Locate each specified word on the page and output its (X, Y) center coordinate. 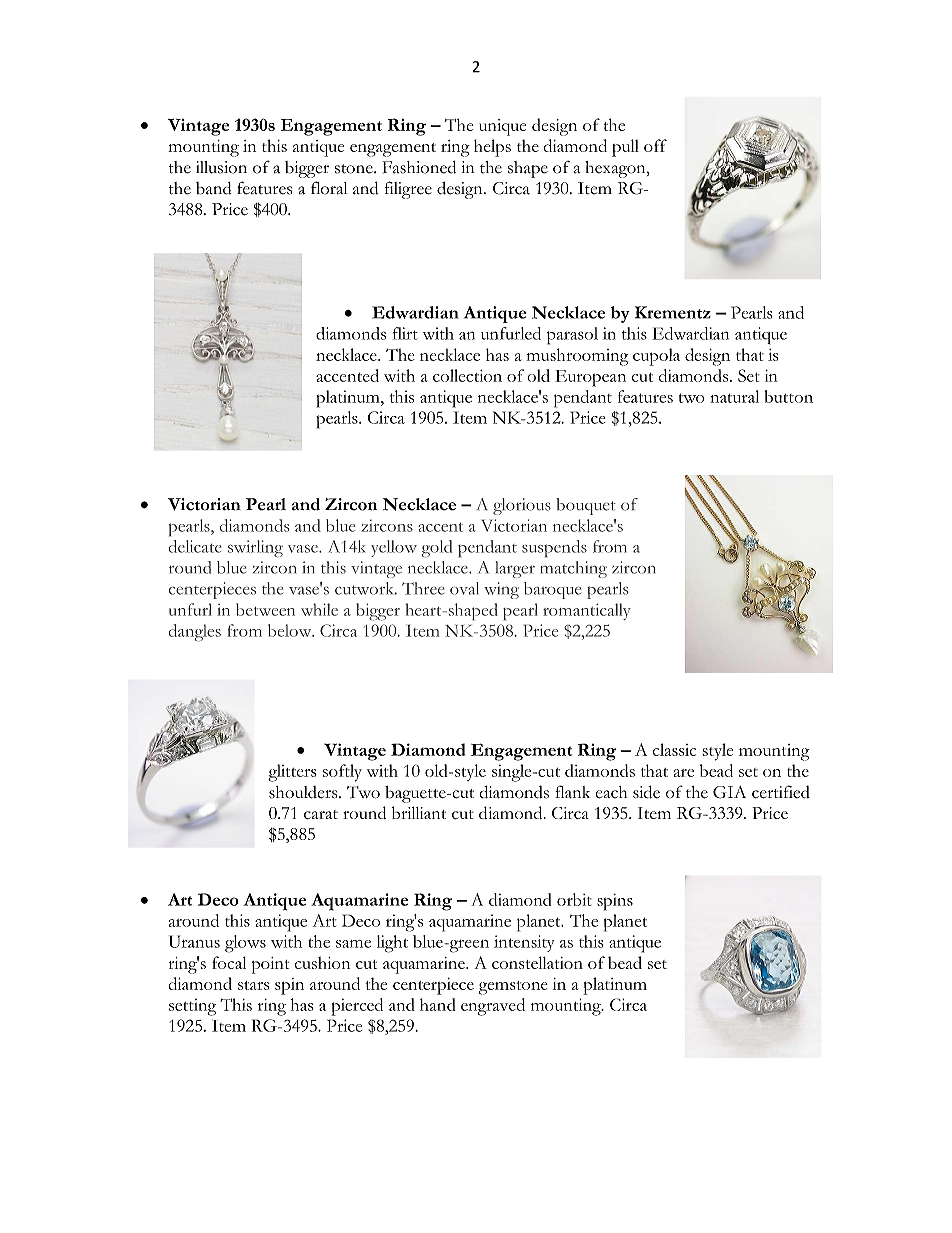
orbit (574, 899)
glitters (292, 773)
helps (492, 148)
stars (253, 985)
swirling (255, 548)
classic (674, 749)
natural (734, 396)
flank (572, 791)
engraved (493, 1007)
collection (467, 375)
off (655, 145)
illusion (221, 167)
